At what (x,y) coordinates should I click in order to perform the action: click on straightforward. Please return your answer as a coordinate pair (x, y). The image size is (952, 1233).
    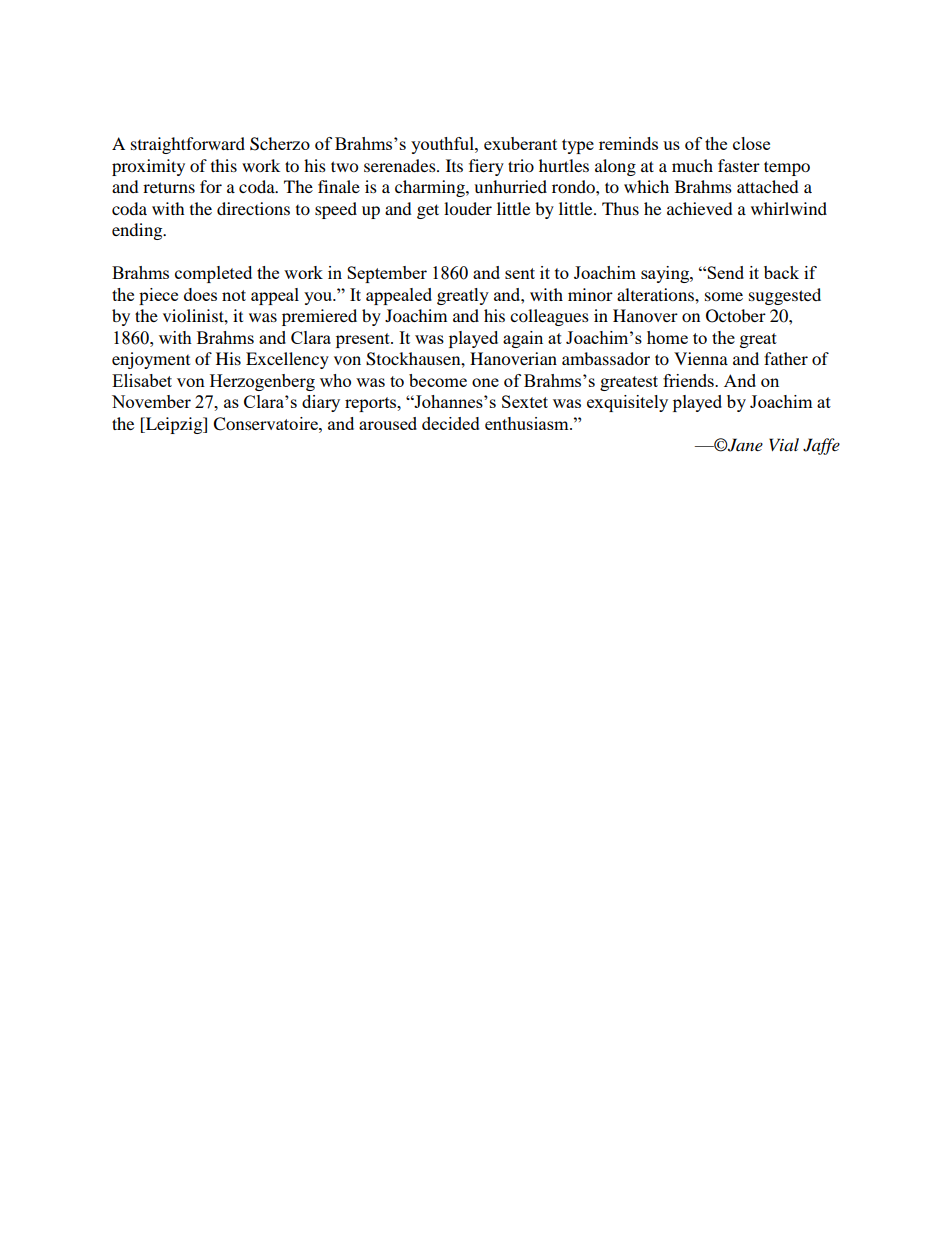
    Looking at the image, I should click on (188, 145).
